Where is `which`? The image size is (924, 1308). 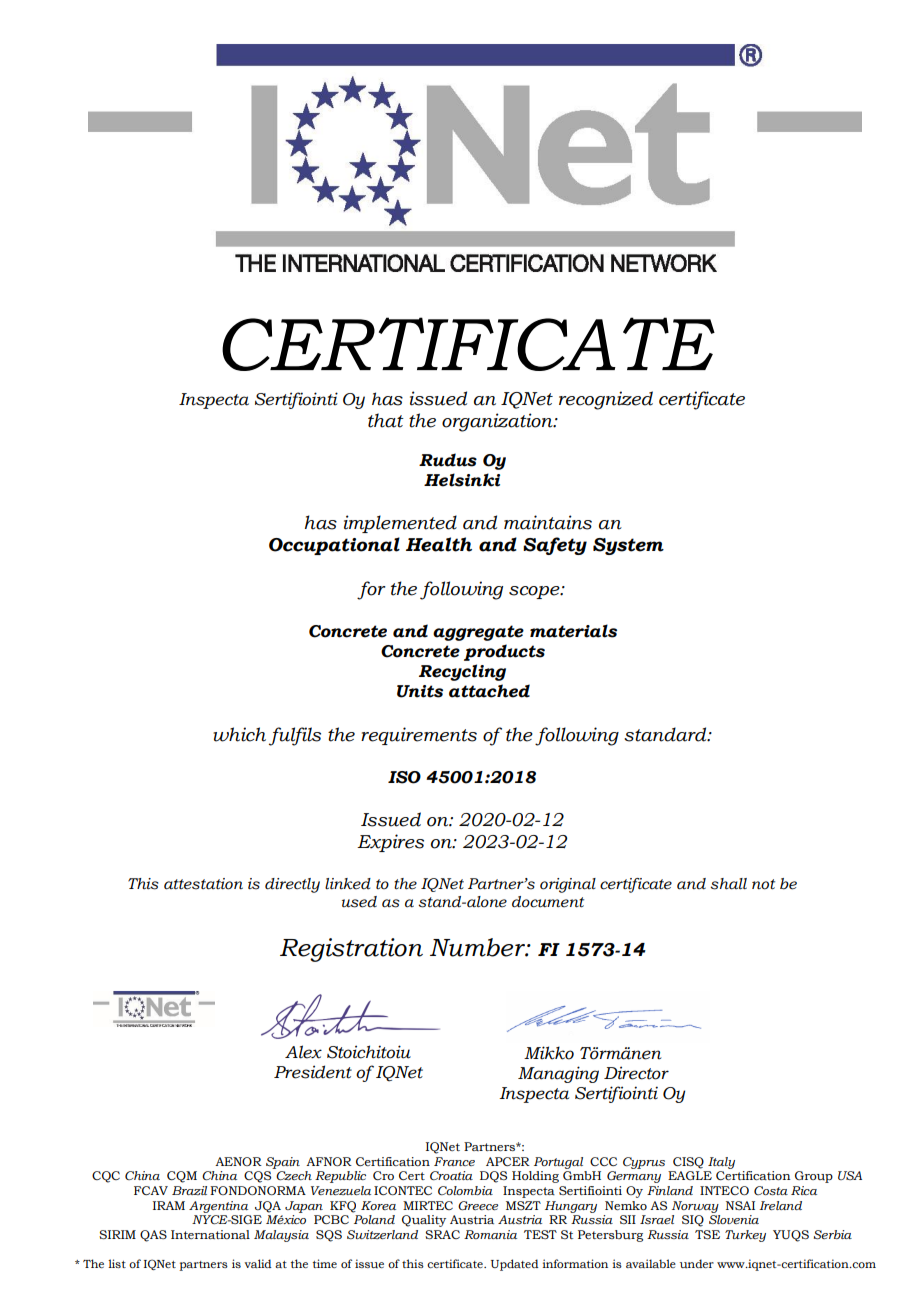 which is located at coordinates (239, 734).
